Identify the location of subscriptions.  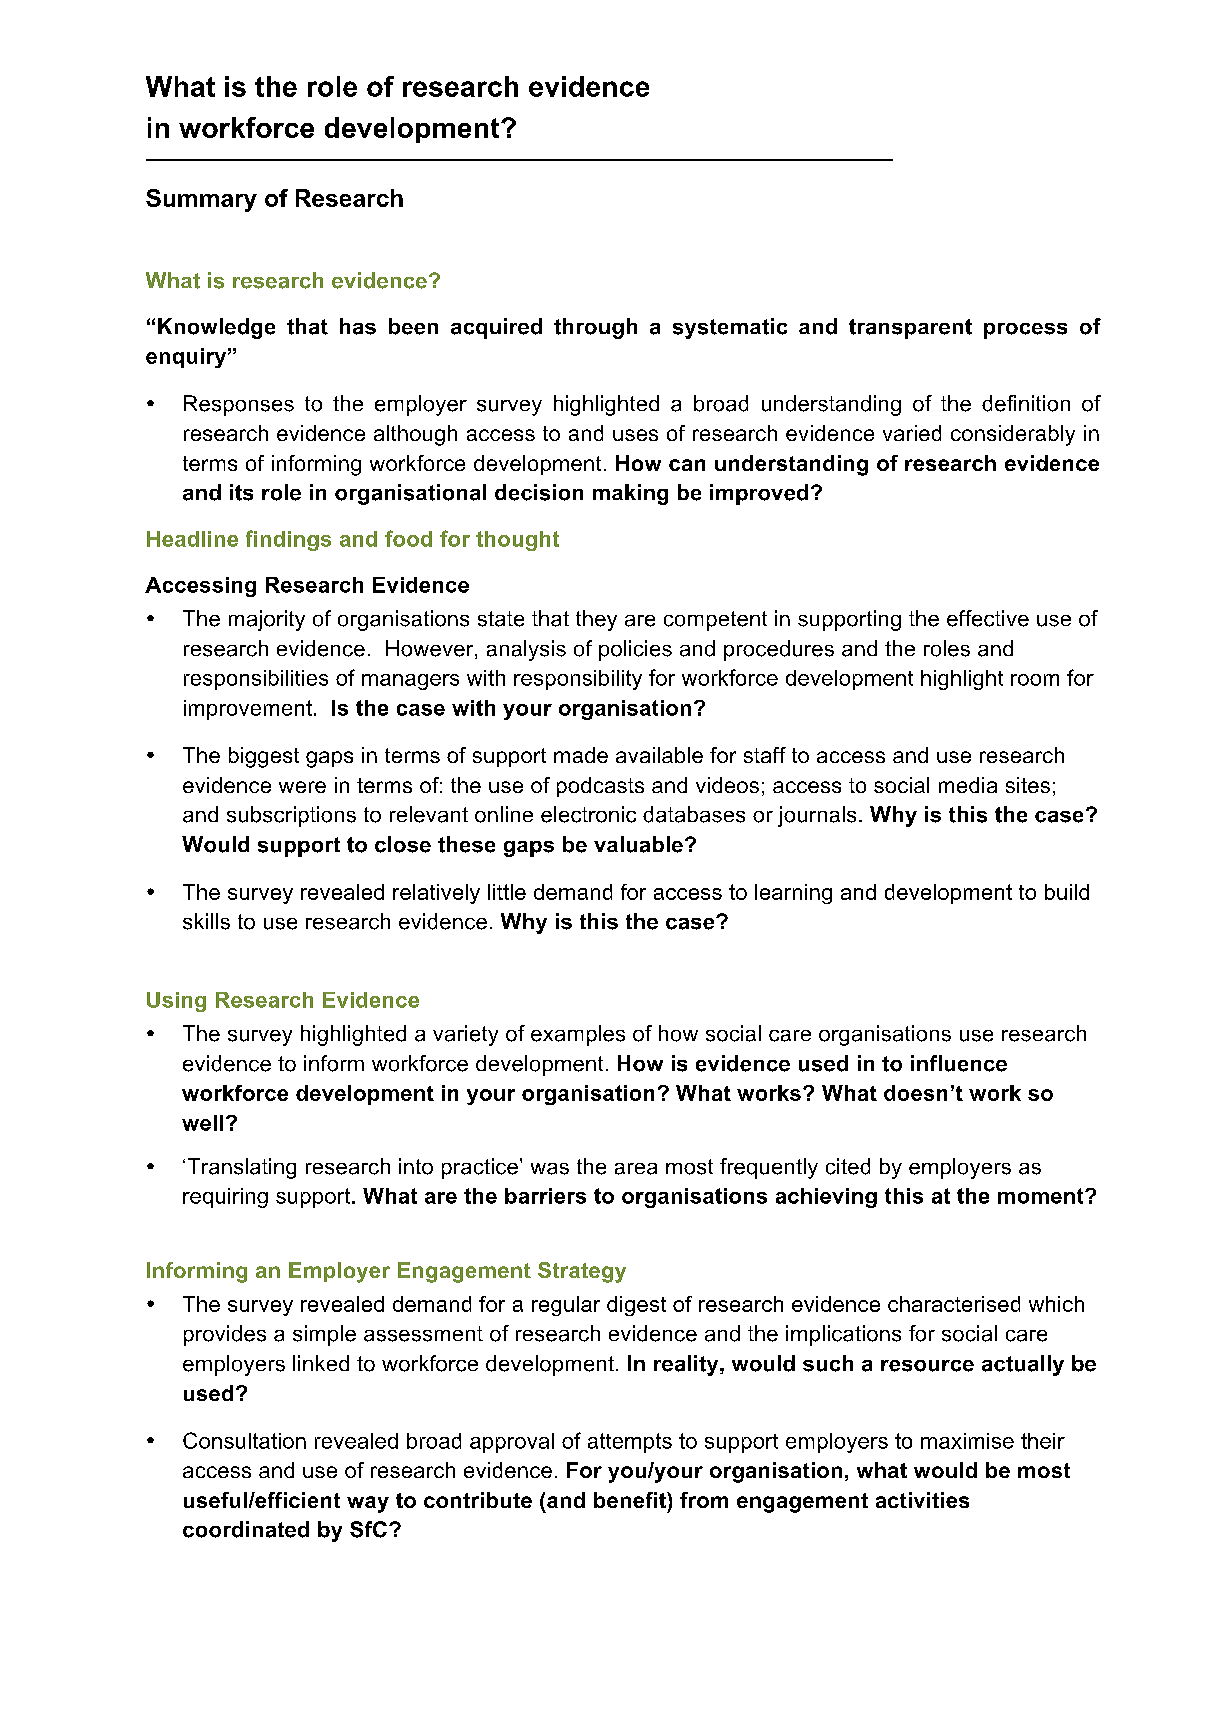
(291, 816).
